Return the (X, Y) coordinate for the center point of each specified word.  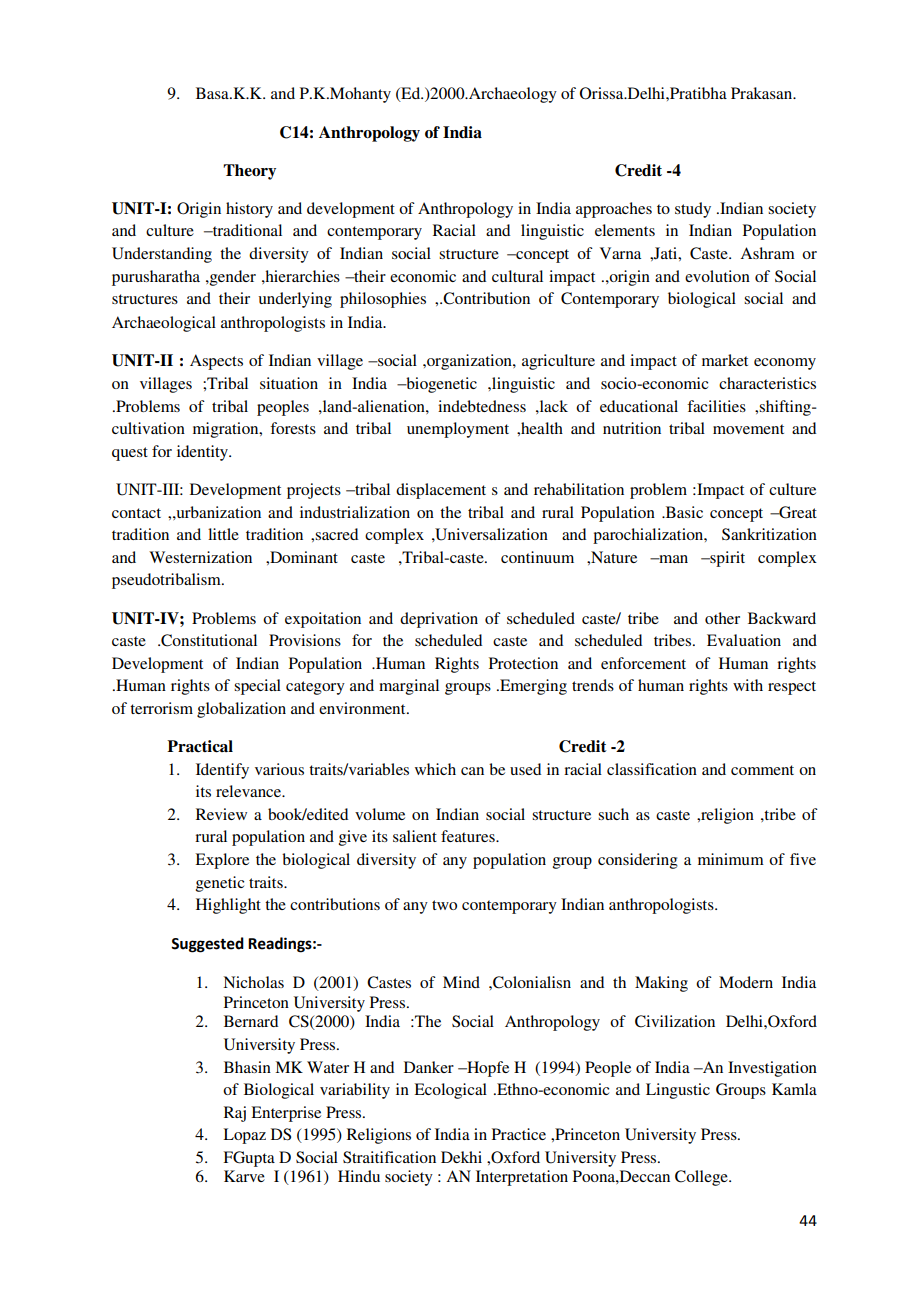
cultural (517, 276)
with (748, 685)
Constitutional (208, 640)
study (693, 210)
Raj (235, 1114)
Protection (523, 663)
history (249, 210)
